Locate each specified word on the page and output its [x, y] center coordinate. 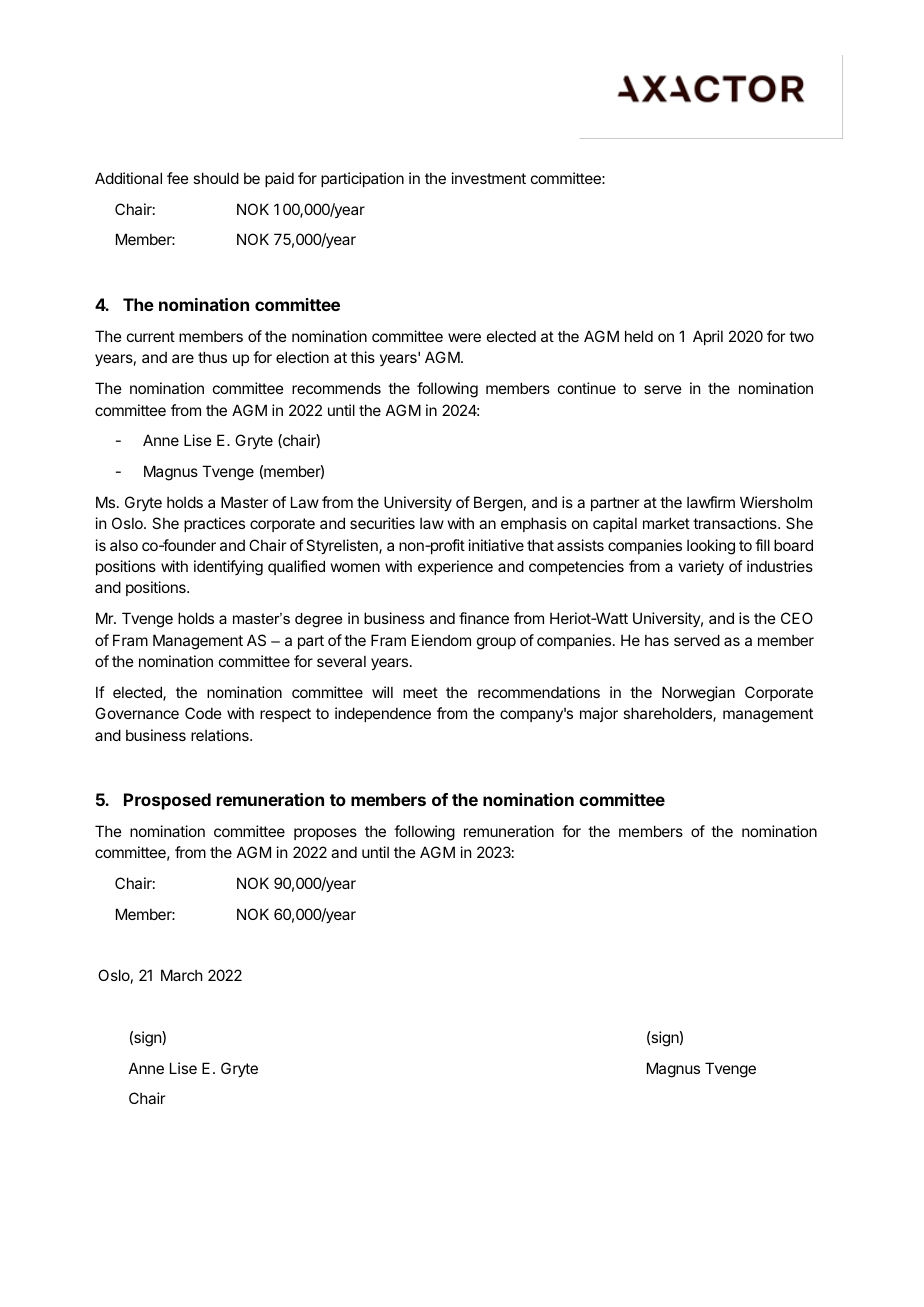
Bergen [498, 504]
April [708, 337]
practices [214, 524]
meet [420, 692]
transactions [736, 523]
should [216, 178]
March [182, 975]
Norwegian [698, 694]
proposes [325, 834]
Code [203, 713]
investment [489, 178]
